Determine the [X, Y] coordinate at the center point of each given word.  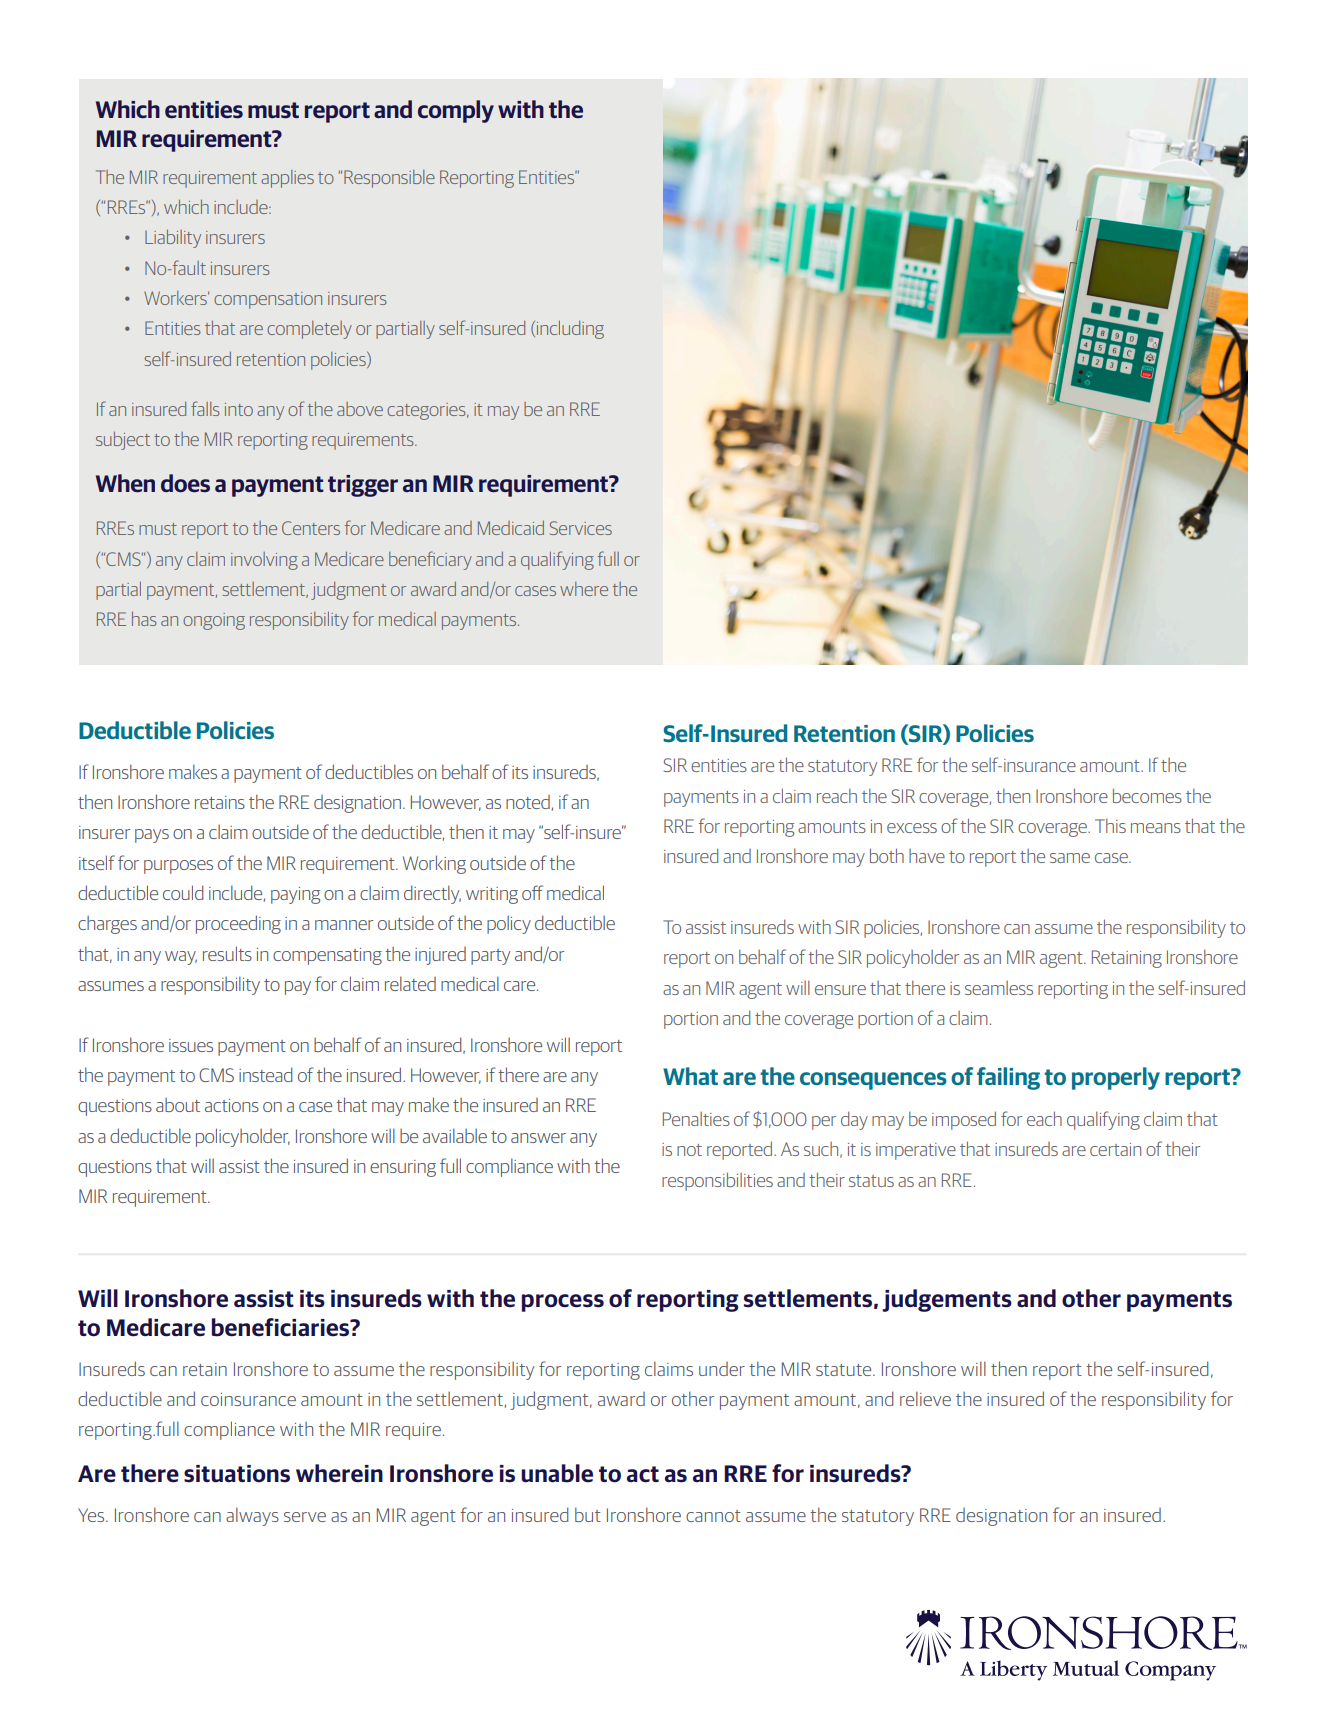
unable [557, 1473]
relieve [925, 1398]
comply [456, 111]
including [570, 330]
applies [287, 179]
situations [237, 1474]
